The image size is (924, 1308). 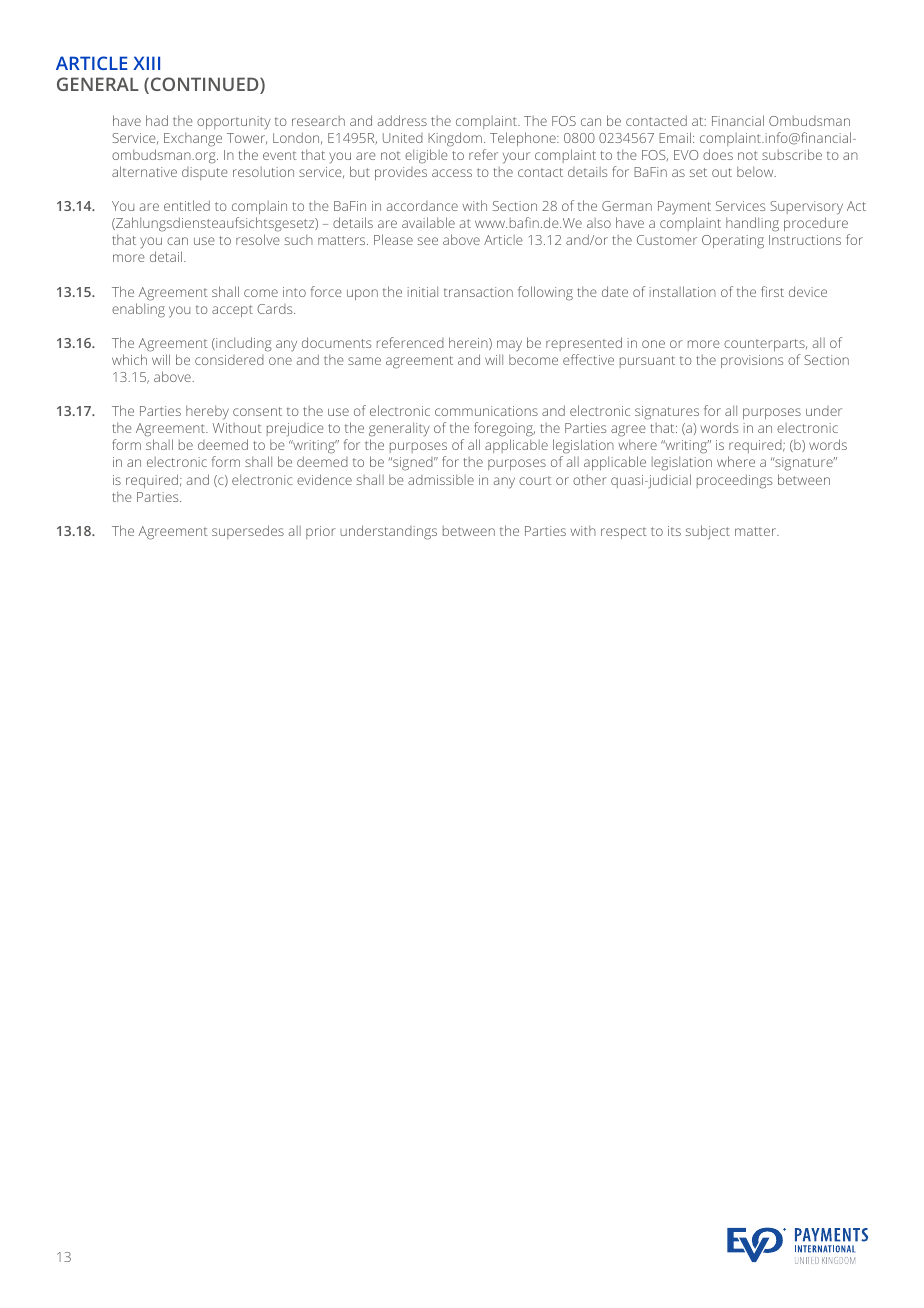 What do you see at coordinates (258, 239) in the document?
I see `resolve` at bounding box center [258, 239].
